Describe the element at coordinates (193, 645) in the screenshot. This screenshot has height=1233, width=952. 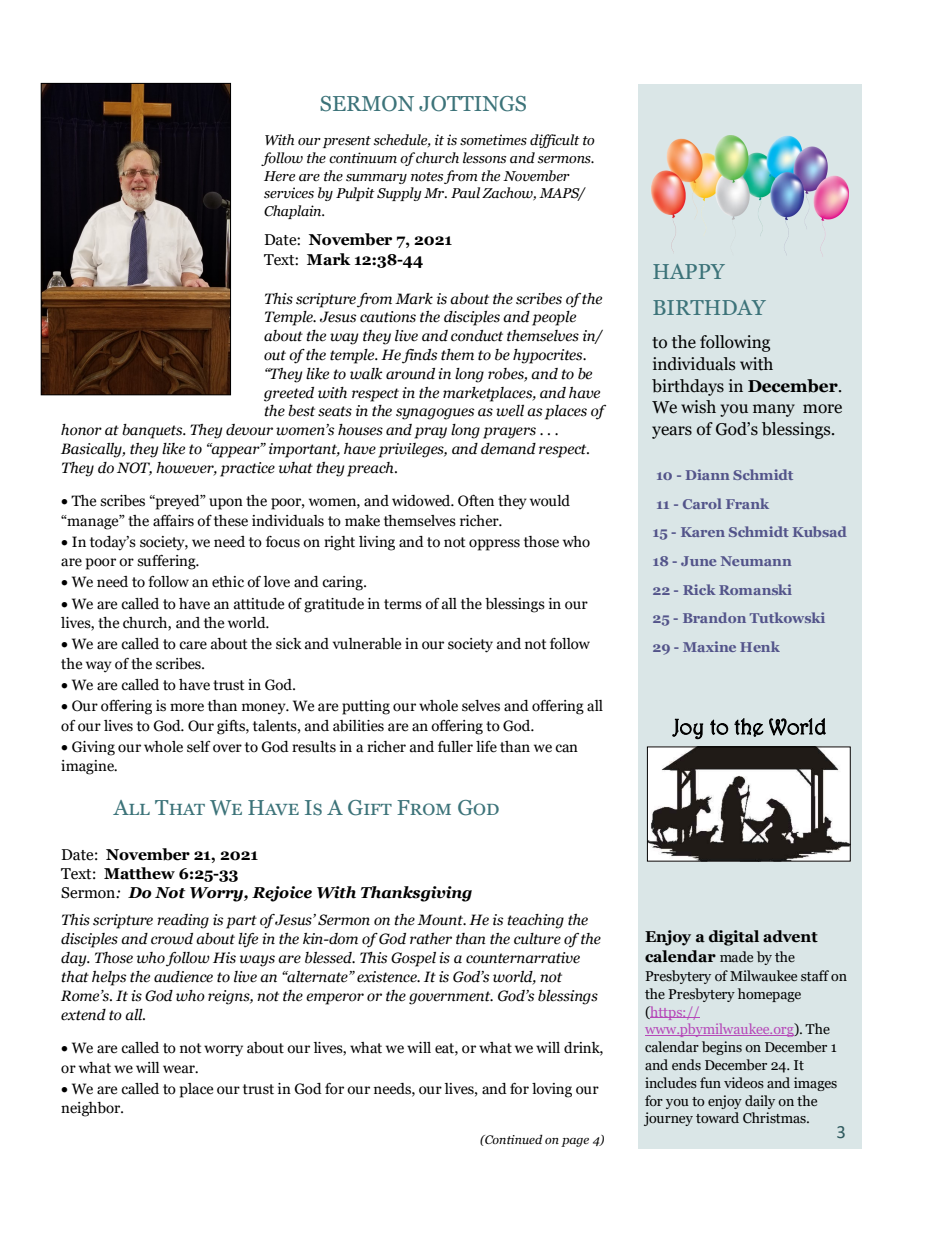
I see `care` at that location.
